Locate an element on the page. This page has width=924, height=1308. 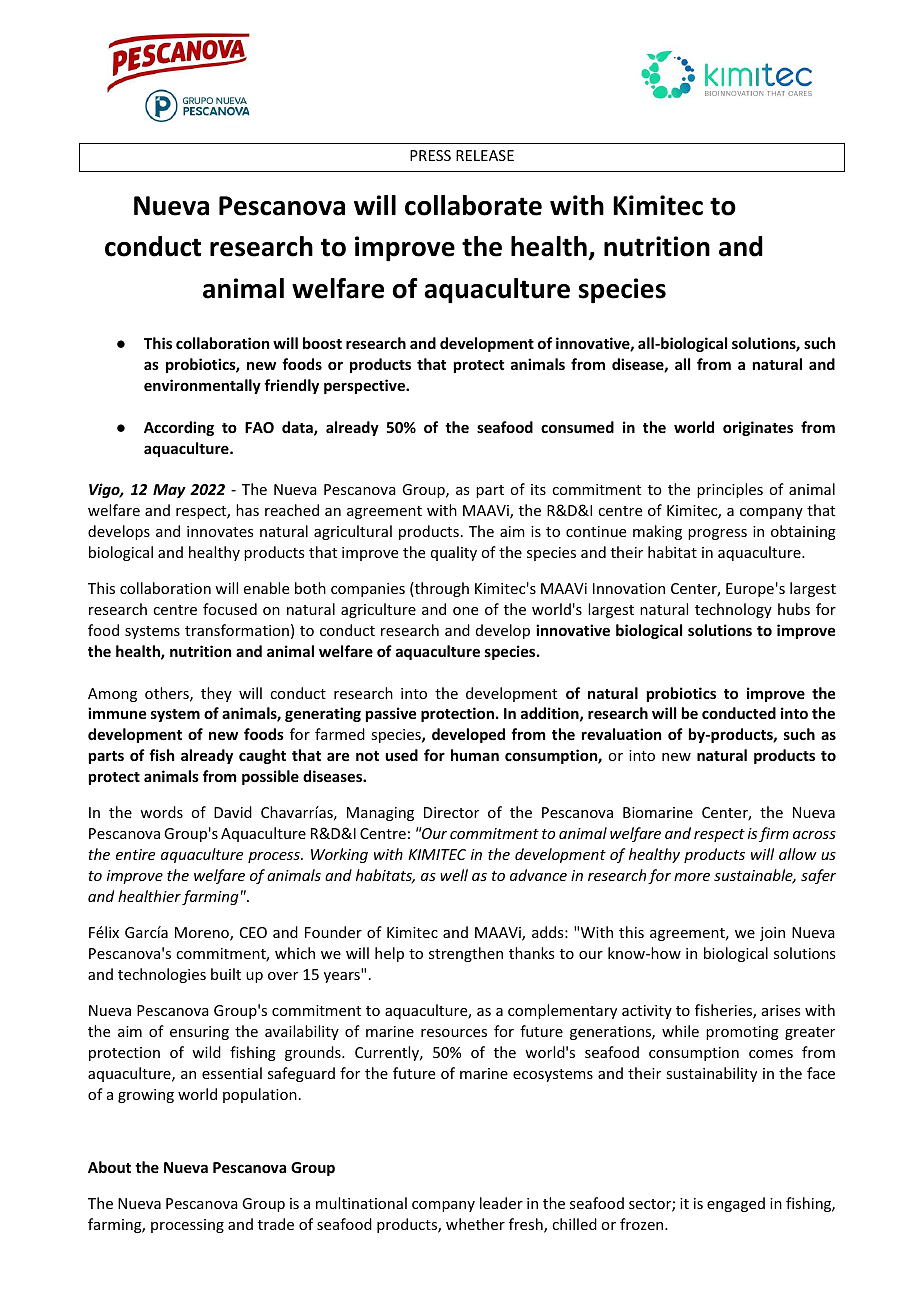
collaborate is located at coordinates (473, 205).
